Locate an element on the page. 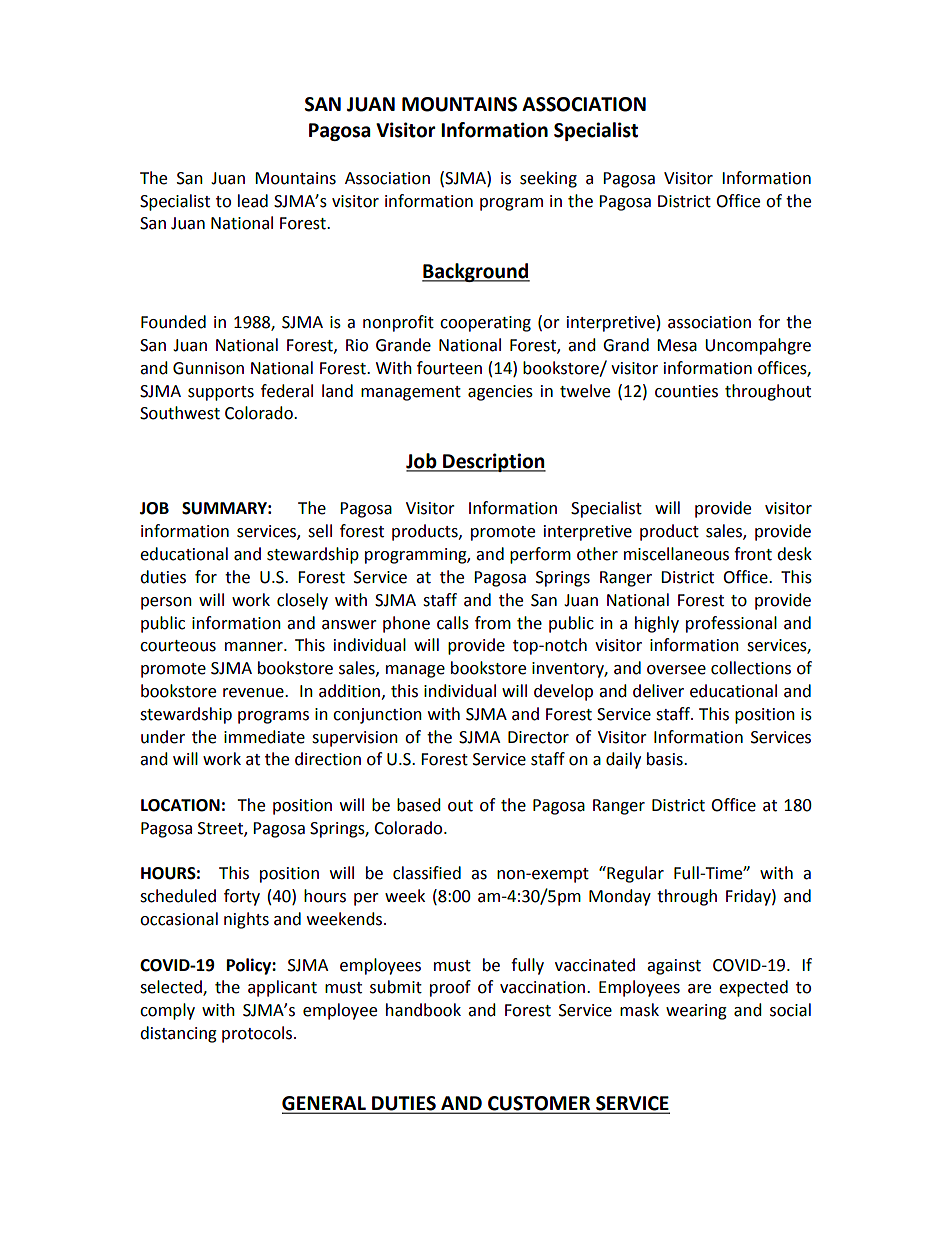 This page has width=952, height=1233. wearing is located at coordinates (696, 1012).
